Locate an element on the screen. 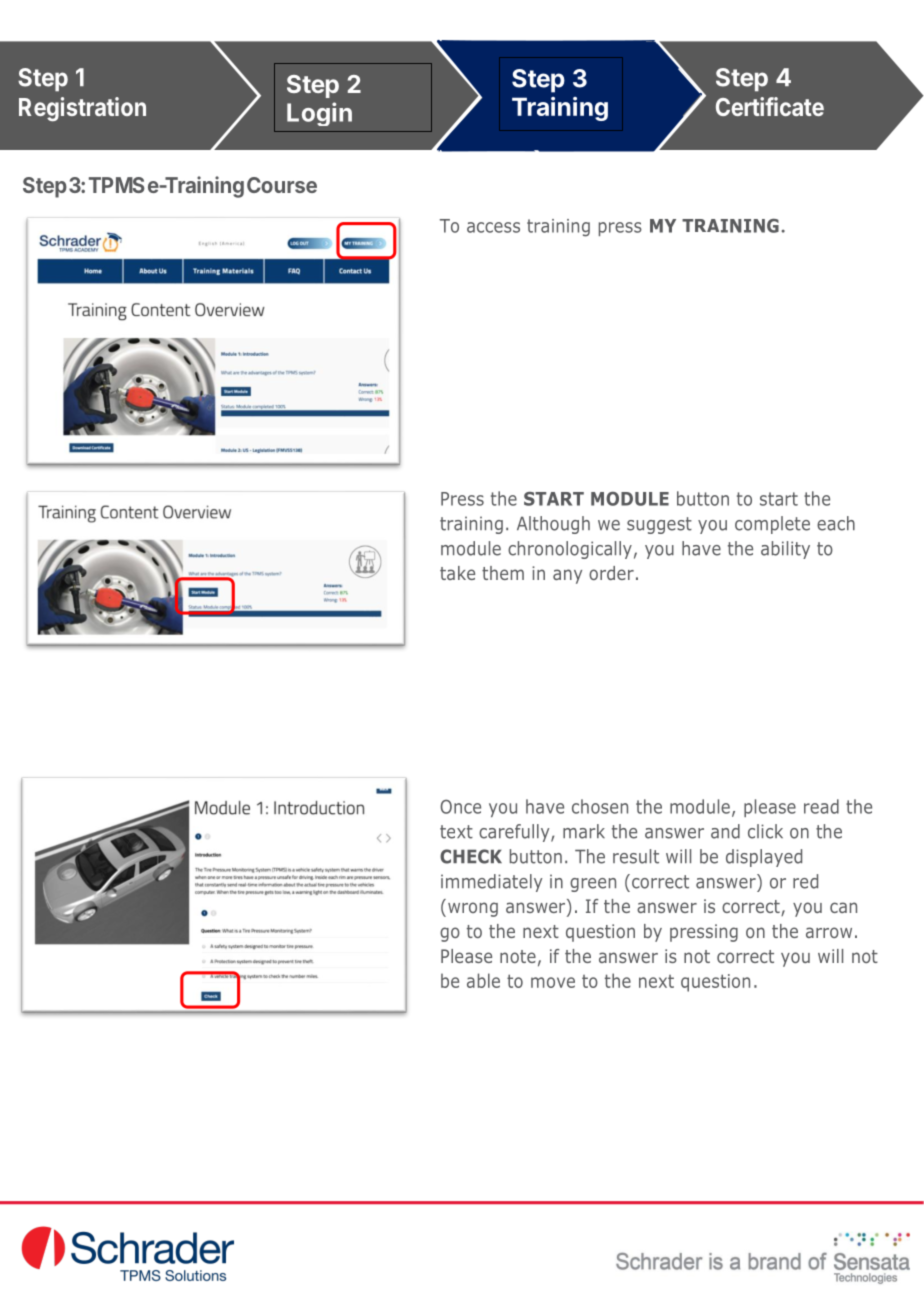 The width and height of the screenshot is (924, 1307). complete is located at coordinates (772, 525).
